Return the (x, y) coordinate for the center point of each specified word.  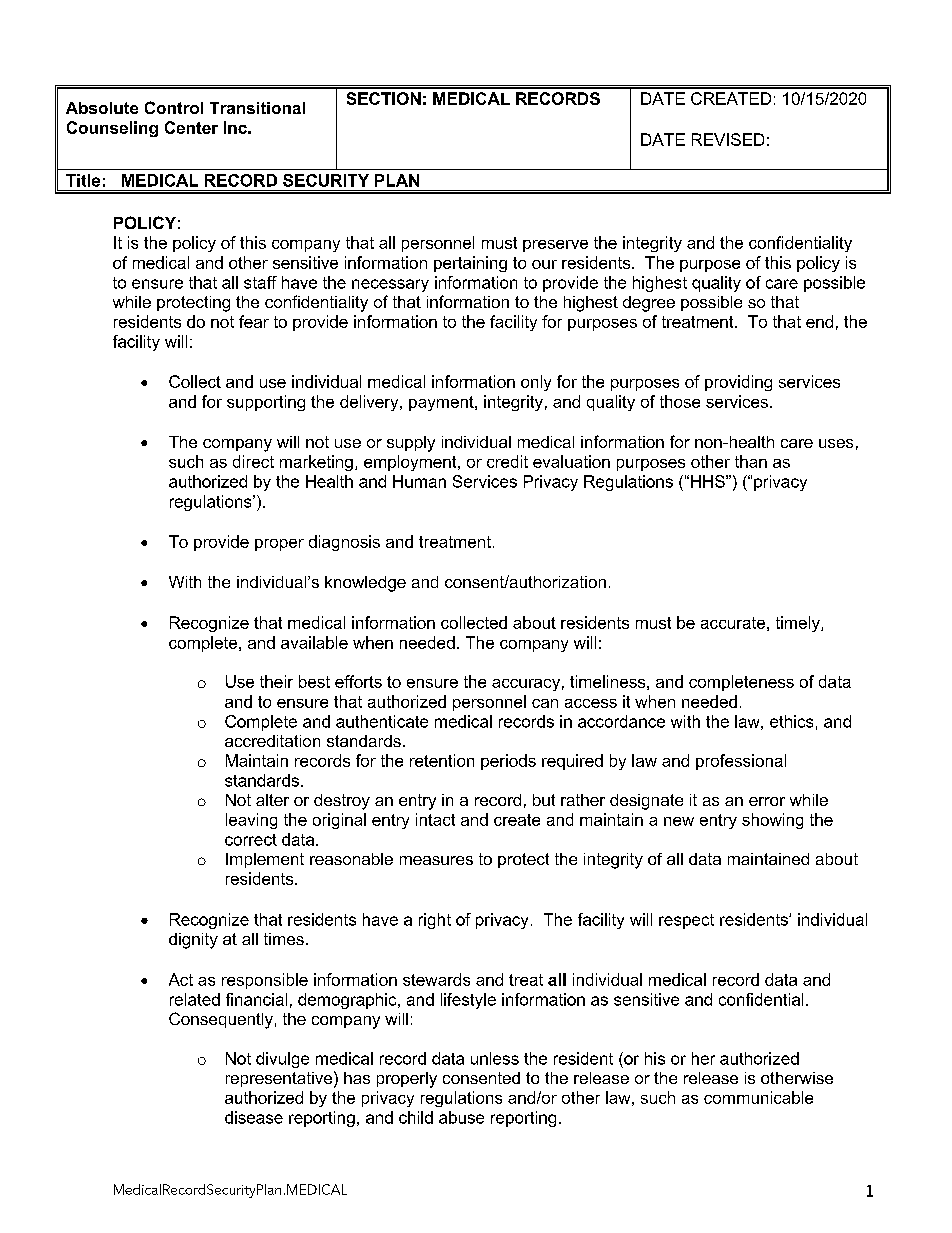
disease (254, 1117)
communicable (758, 1097)
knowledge (365, 584)
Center (191, 127)
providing (738, 383)
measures (436, 860)
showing (772, 821)
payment (442, 403)
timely (799, 624)
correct (251, 840)
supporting (266, 403)
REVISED (728, 139)
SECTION (384, 98)
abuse (461, 1117)
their (276, 681)
